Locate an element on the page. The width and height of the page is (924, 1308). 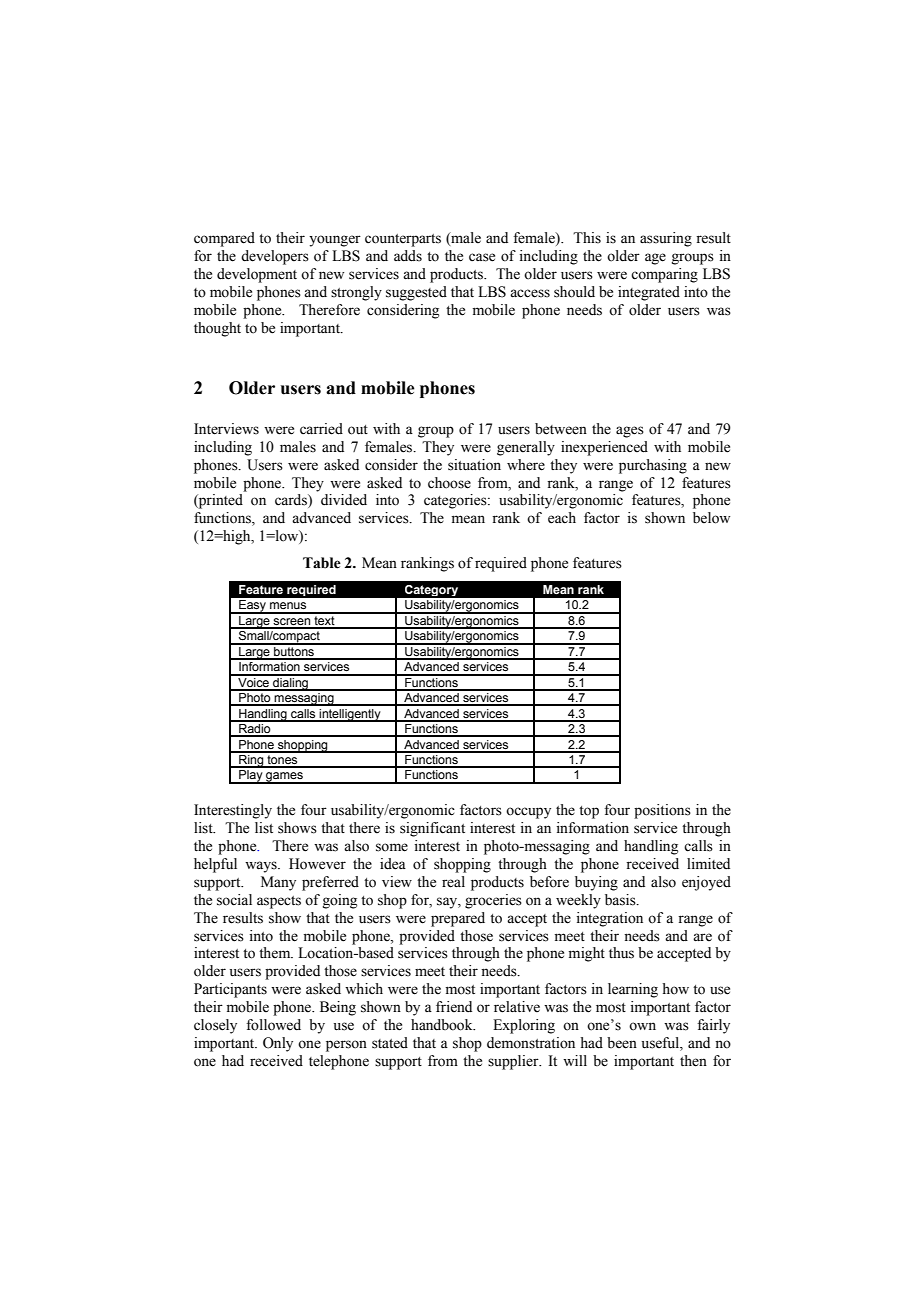
Table is located at coordinates (322, 563).
